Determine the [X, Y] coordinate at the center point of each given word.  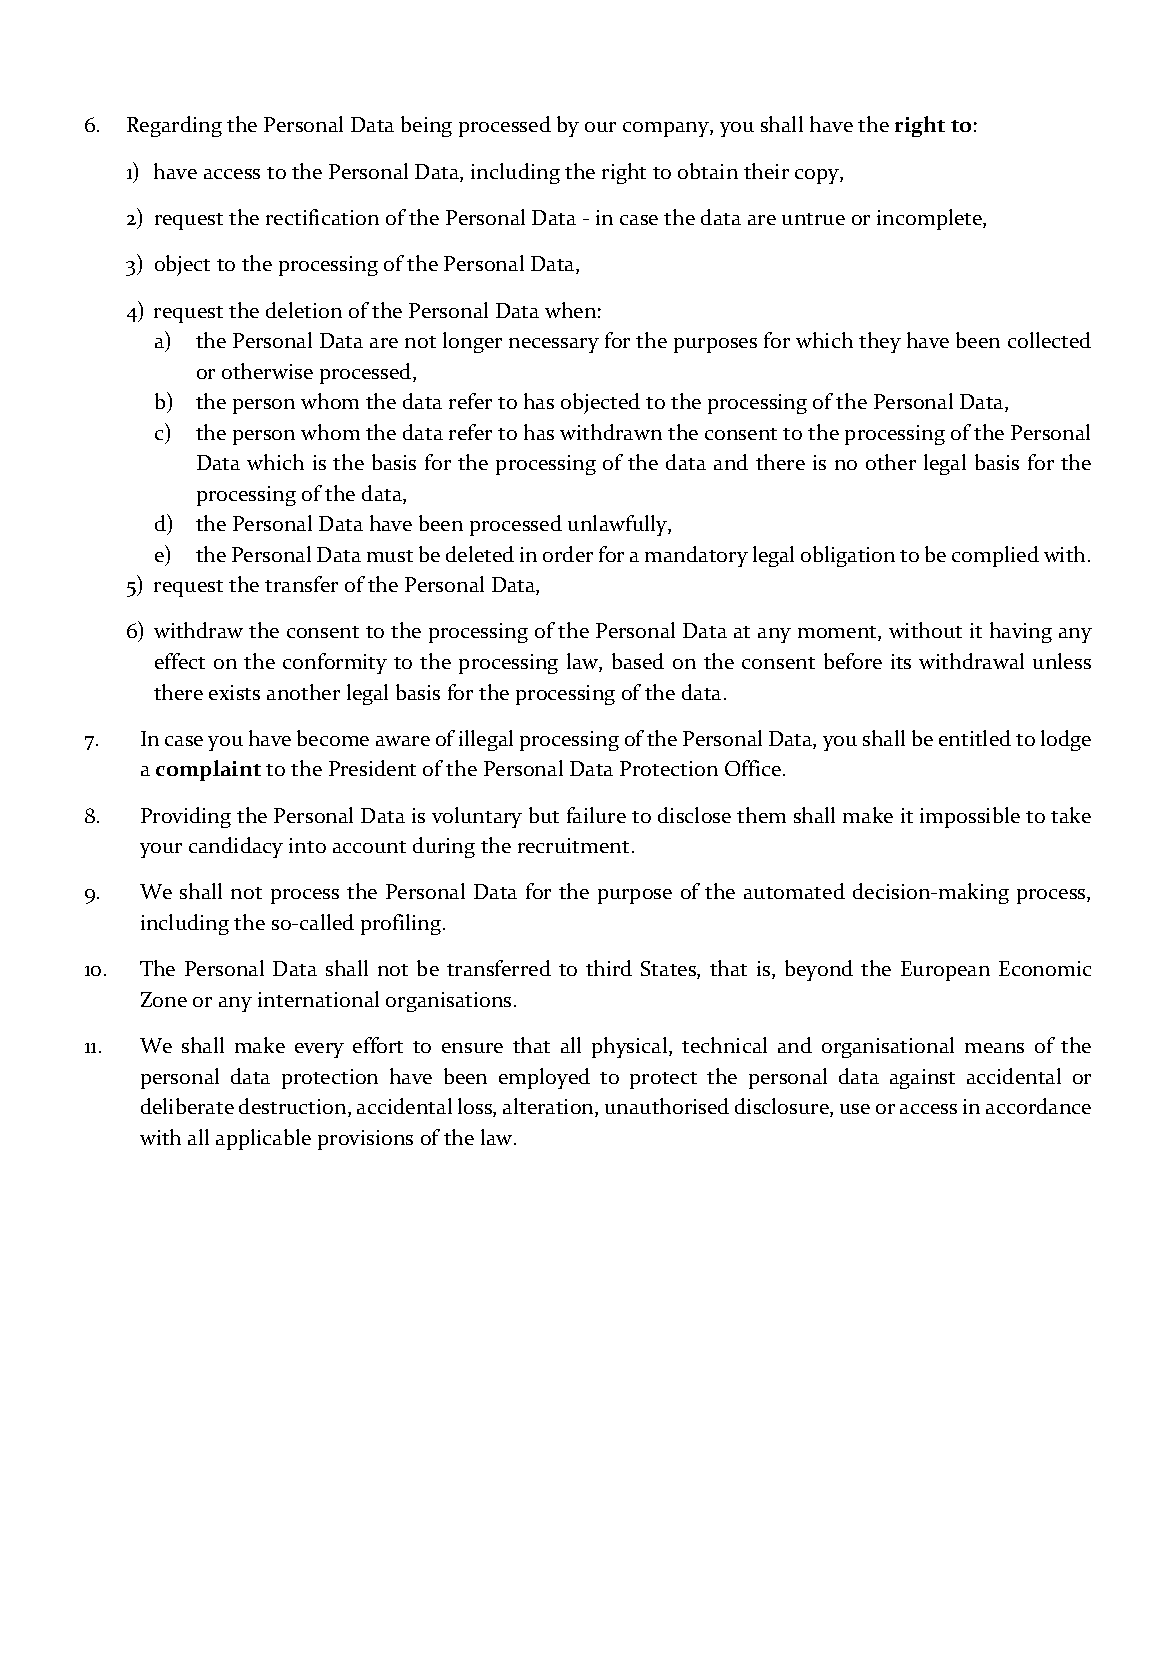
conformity [335, 663]
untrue [813, 219]
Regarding [174, 126]
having [1021, 632]
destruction [294, 1107]
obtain [708, 171]
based [638, 661]
